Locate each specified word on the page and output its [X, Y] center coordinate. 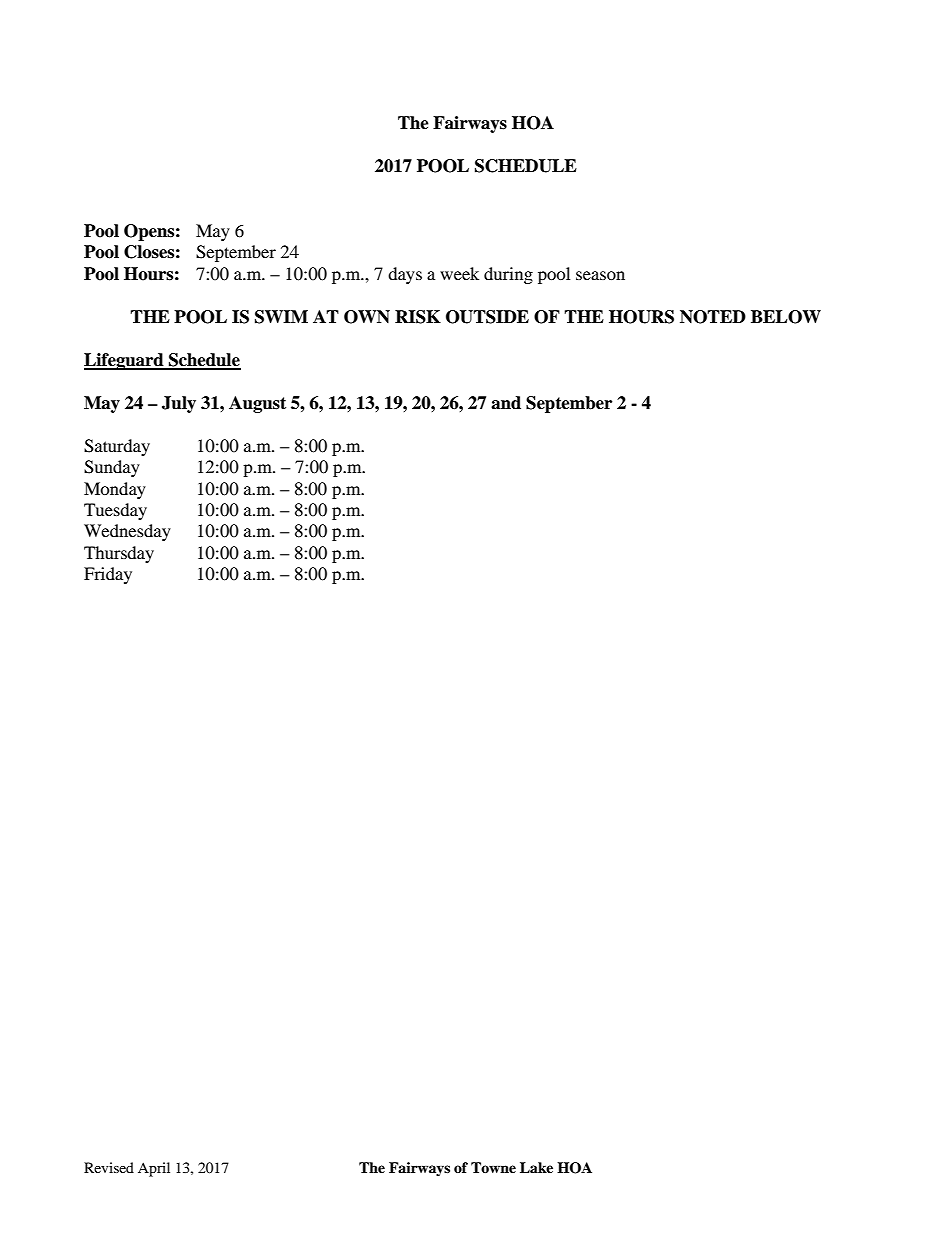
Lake [536, 1167]
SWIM [281, 317]
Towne [493, 1167]
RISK [418, 317]
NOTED [713, 317]
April [154, 1169]
